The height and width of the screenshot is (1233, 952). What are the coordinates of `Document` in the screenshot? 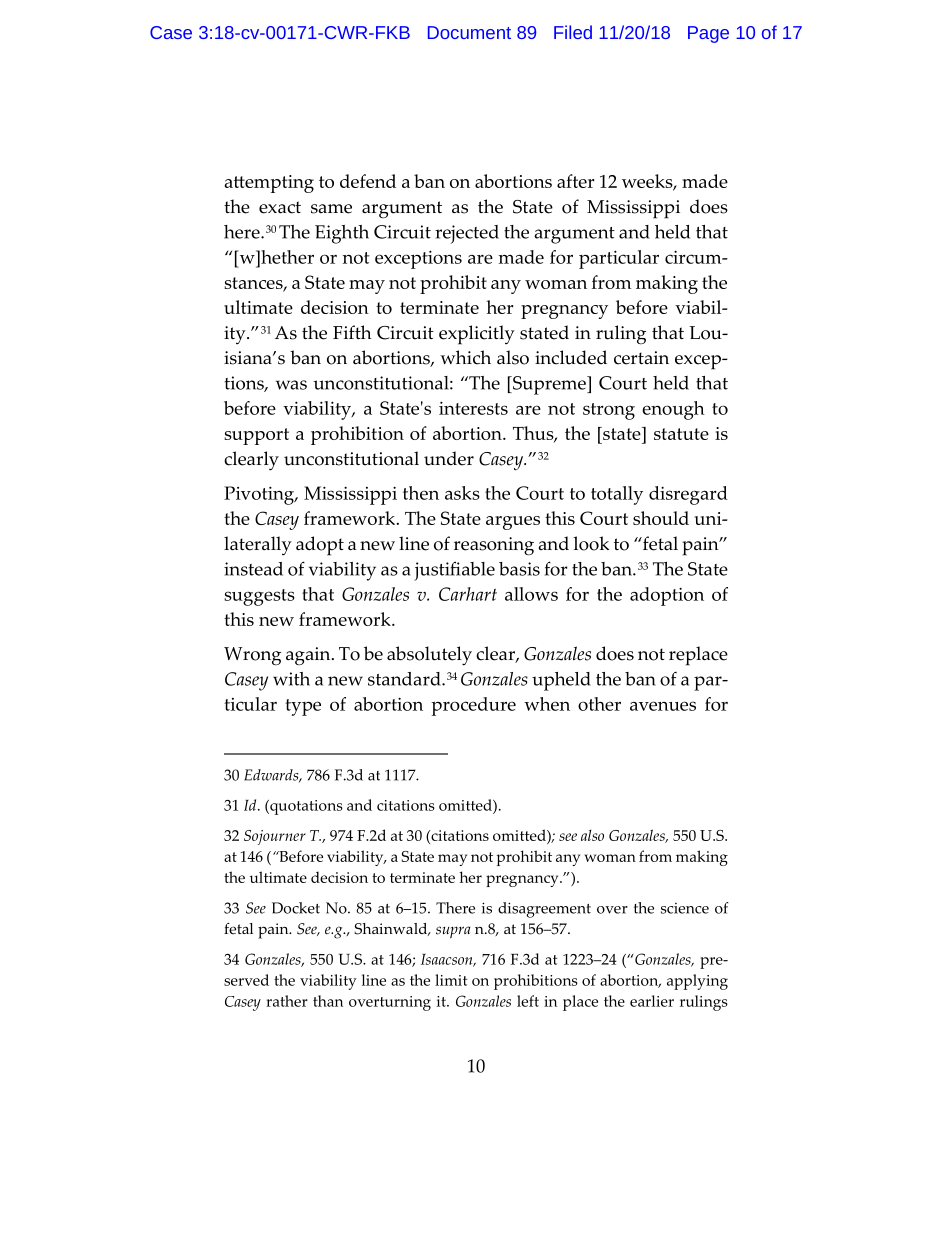 It's located at (469, 32).
